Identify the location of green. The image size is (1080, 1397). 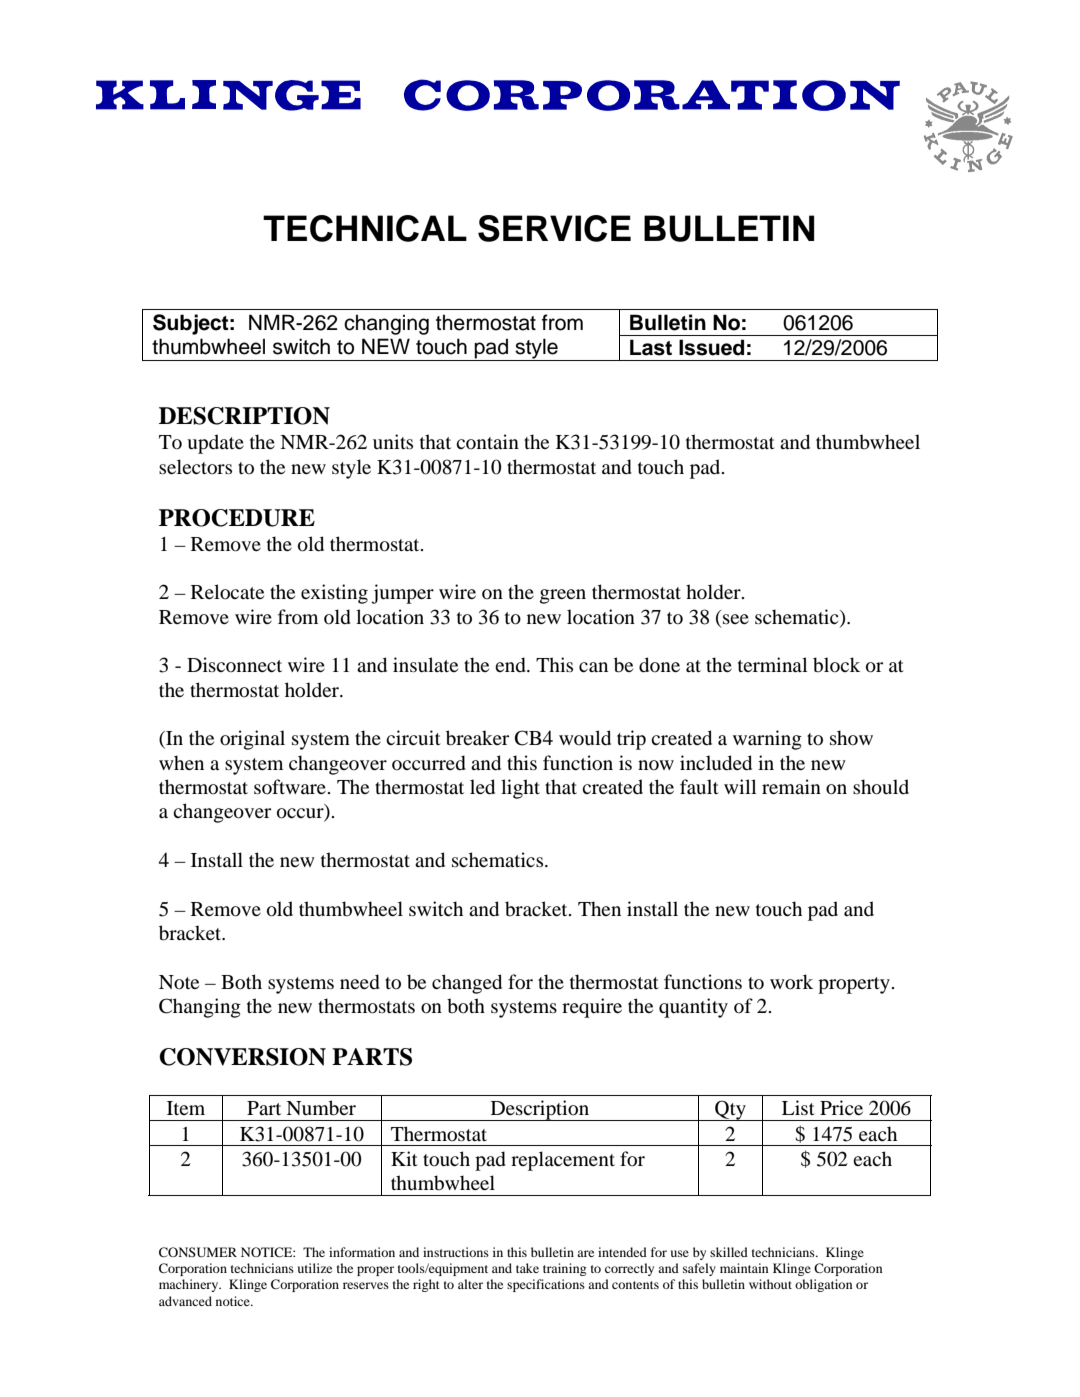
(563, 596).
